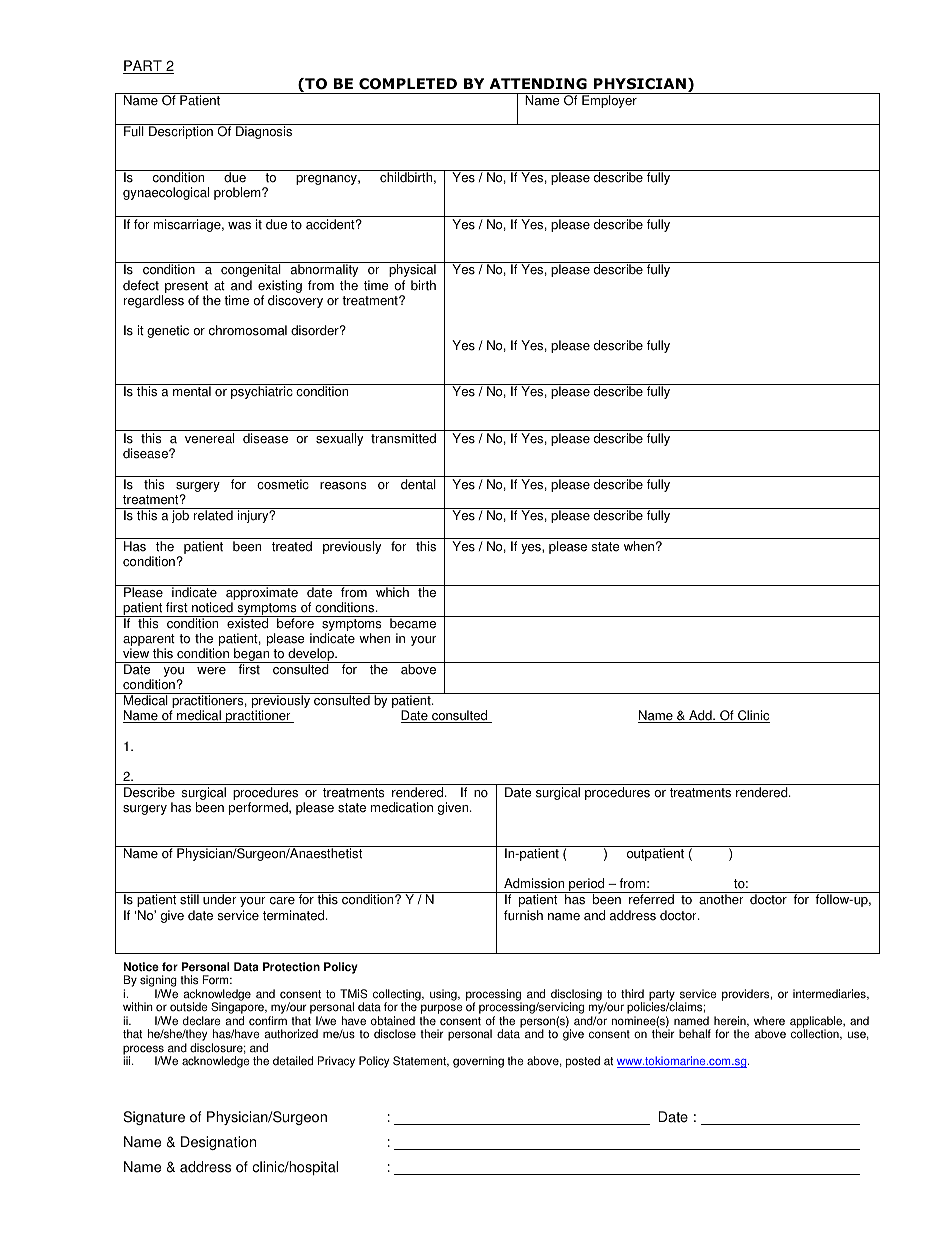  Describe the element at coordinates (408, 84) in the image. I see `COMPLETED` at that location.
